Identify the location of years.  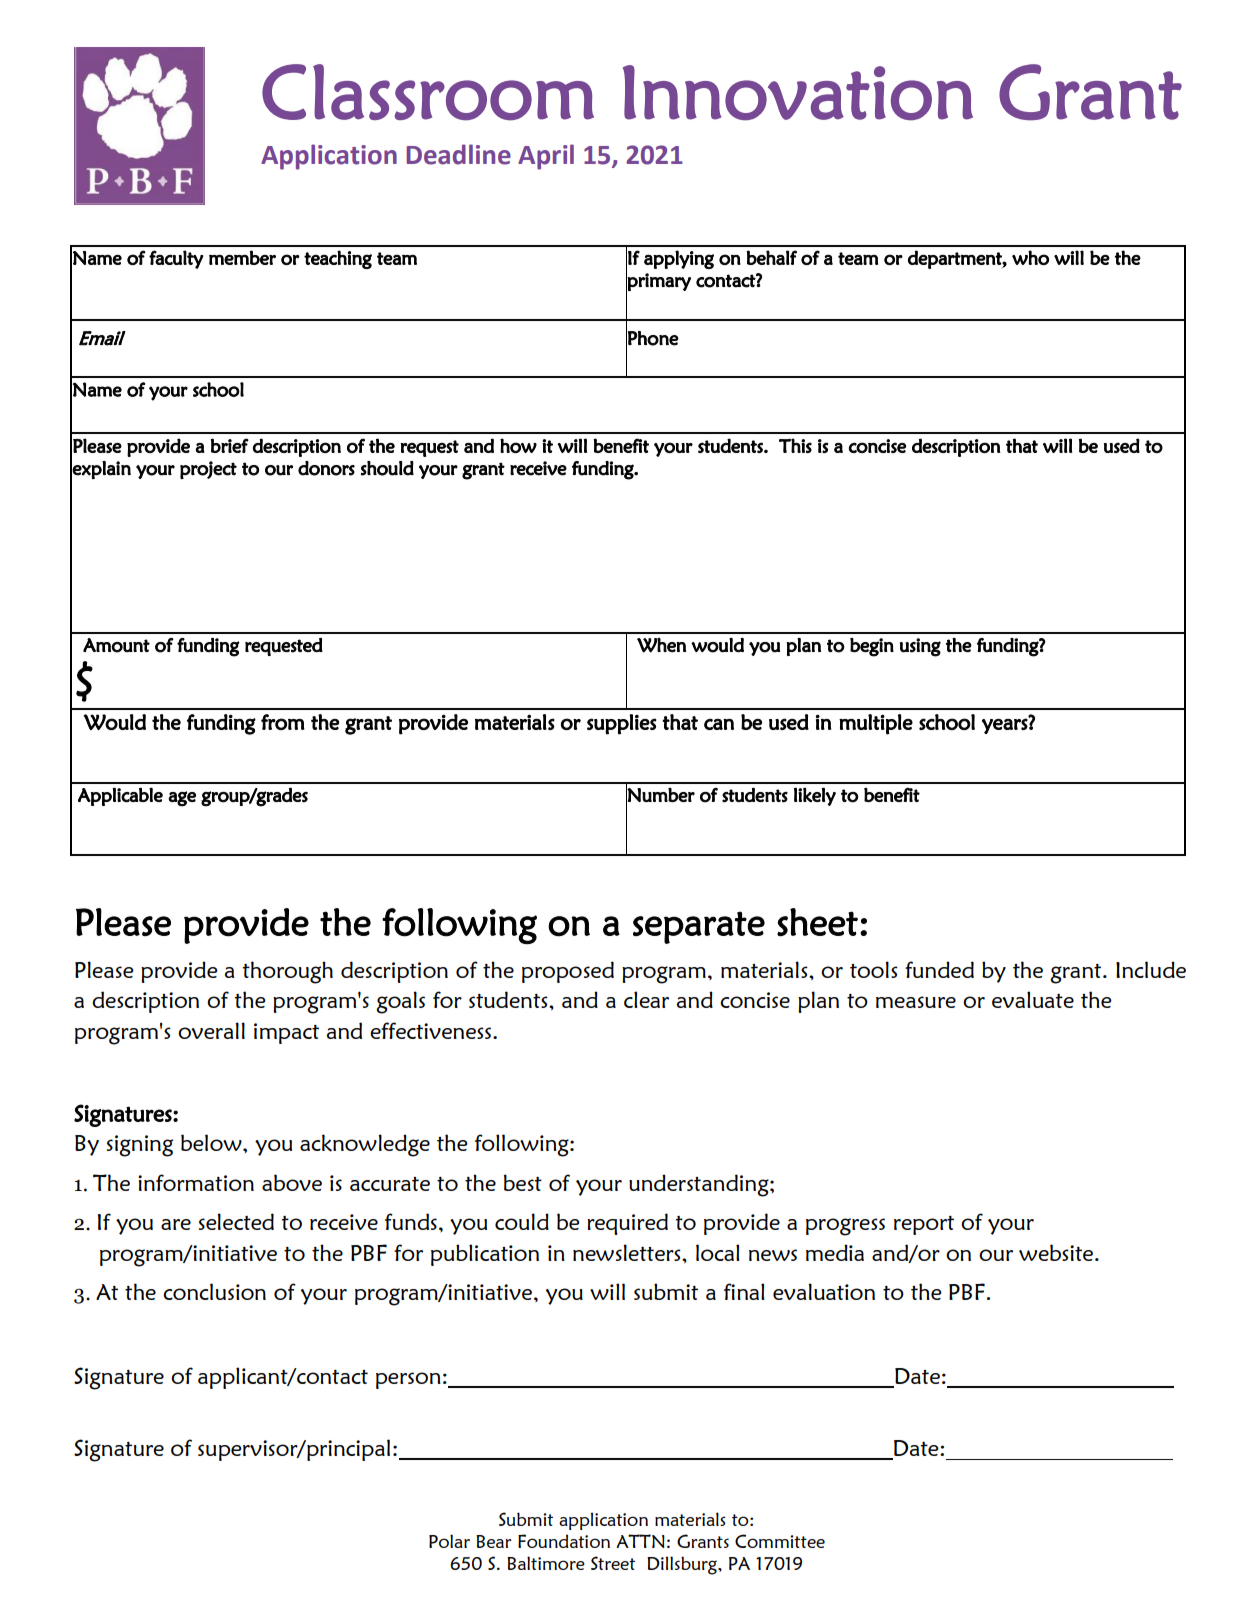
(1005, 726).
